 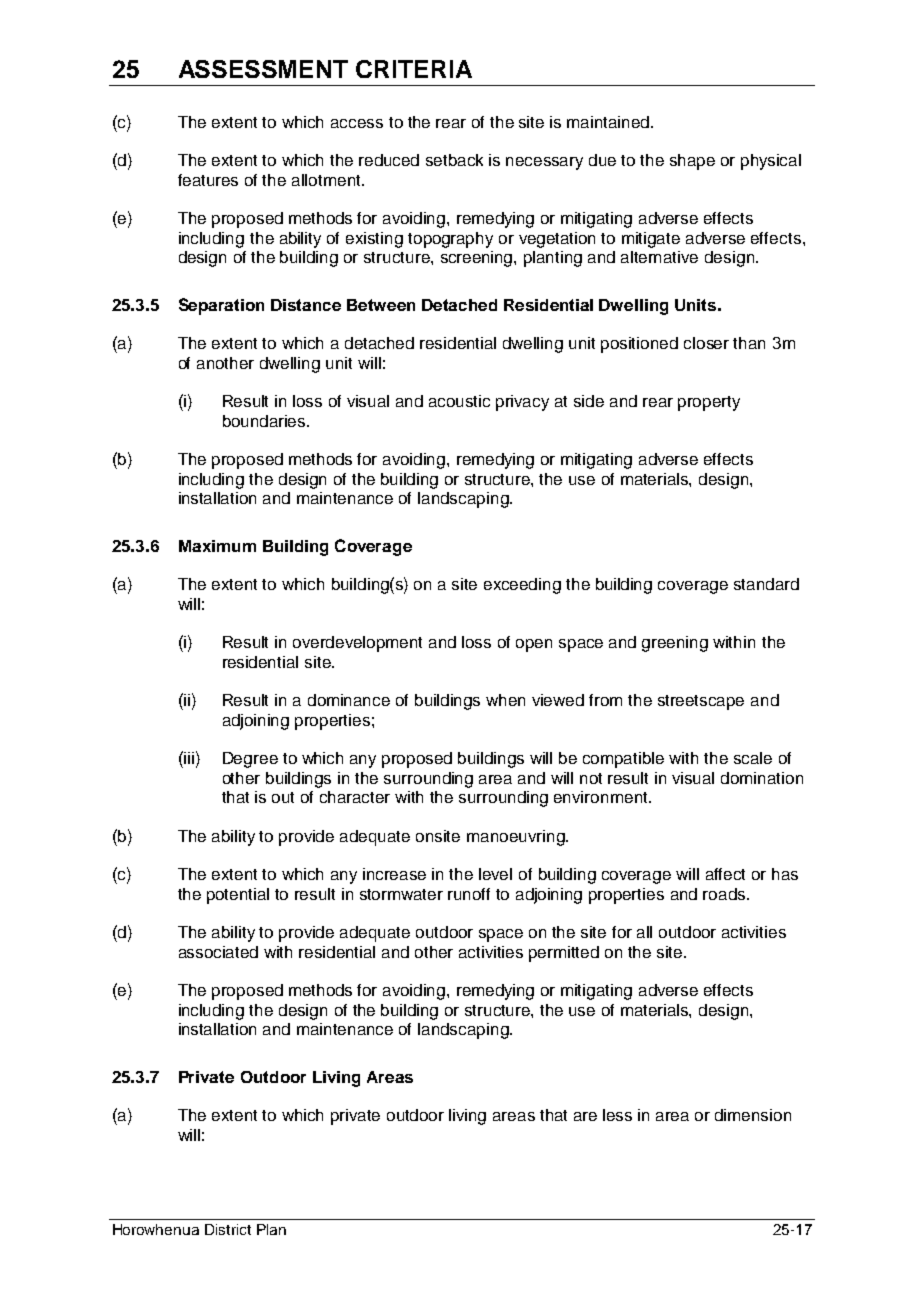 What do you see at coordinates (454, 160) in the document?
I see `setback` at bounding box center [454, 160].
